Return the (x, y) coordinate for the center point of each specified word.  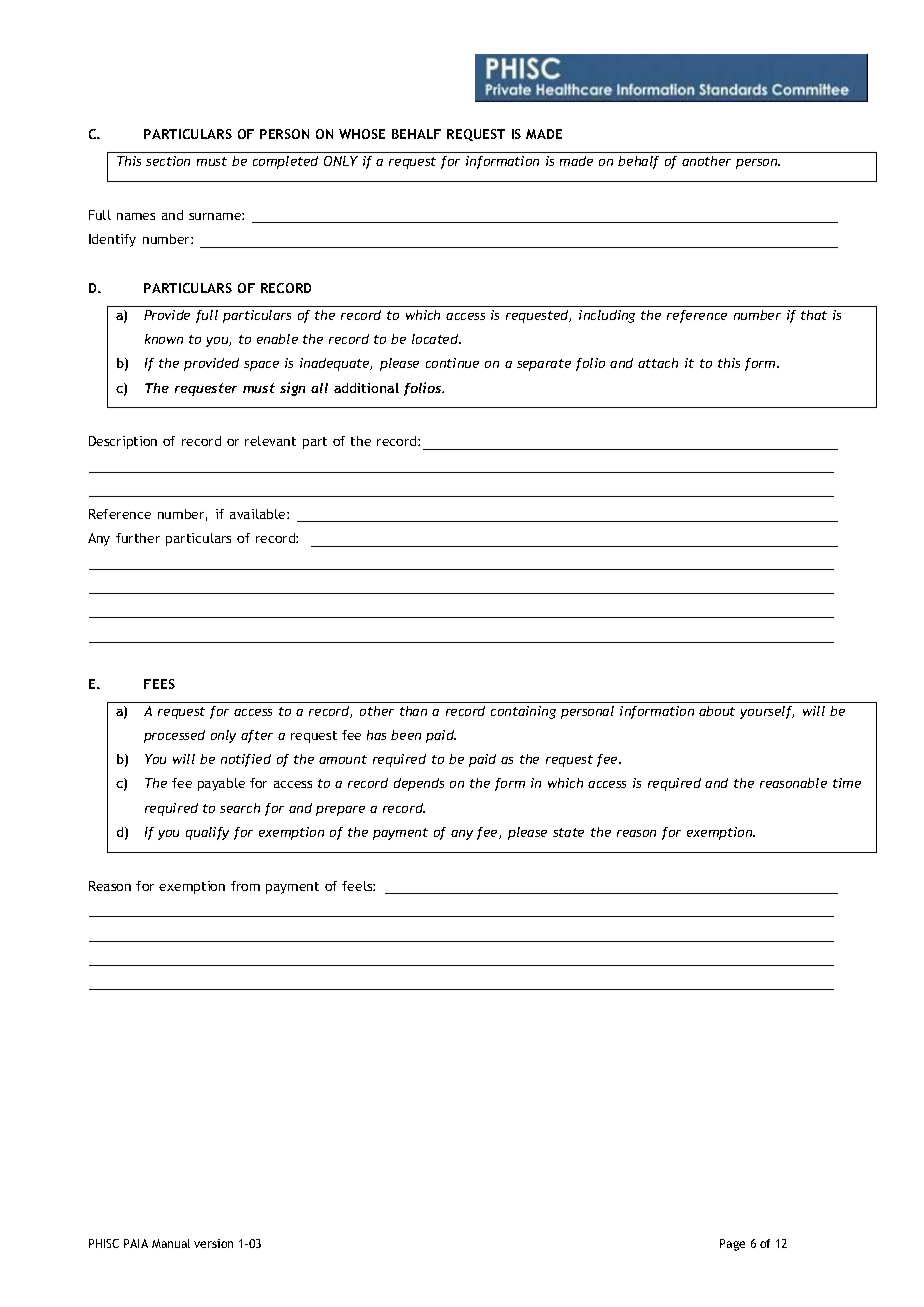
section (168, 161)
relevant (270, 441)
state (568, 832)
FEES (159, 684)
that (814, 315)
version (213, 1243)
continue (452, 363)
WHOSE (362, 134)
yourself (767, 712)
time (847, 783)
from (245, 886)
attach (658, 363)
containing (523, 712)
